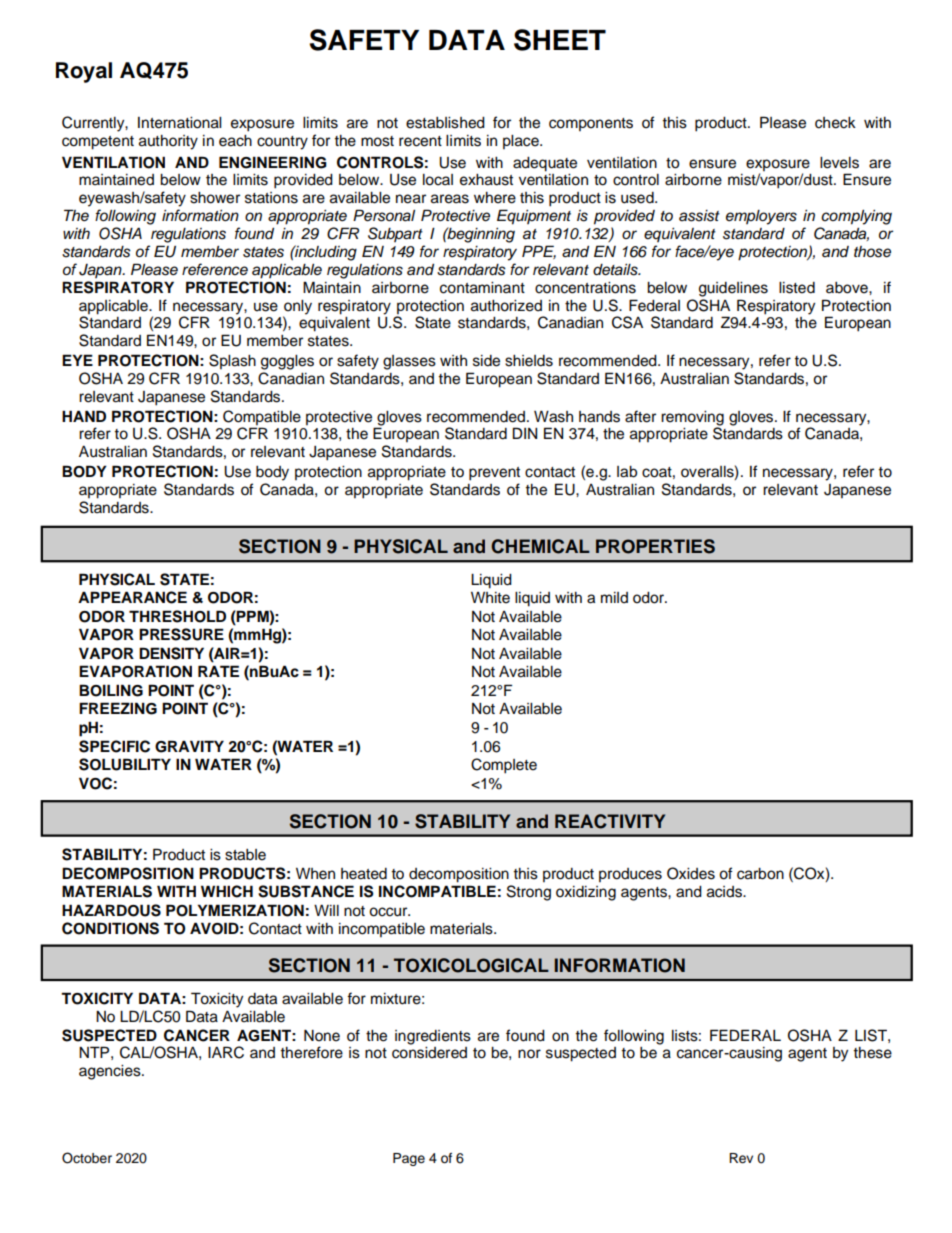 The height and width of the screenshot is (1233, 952). I want to click on agencies, so click(111, 1072).
